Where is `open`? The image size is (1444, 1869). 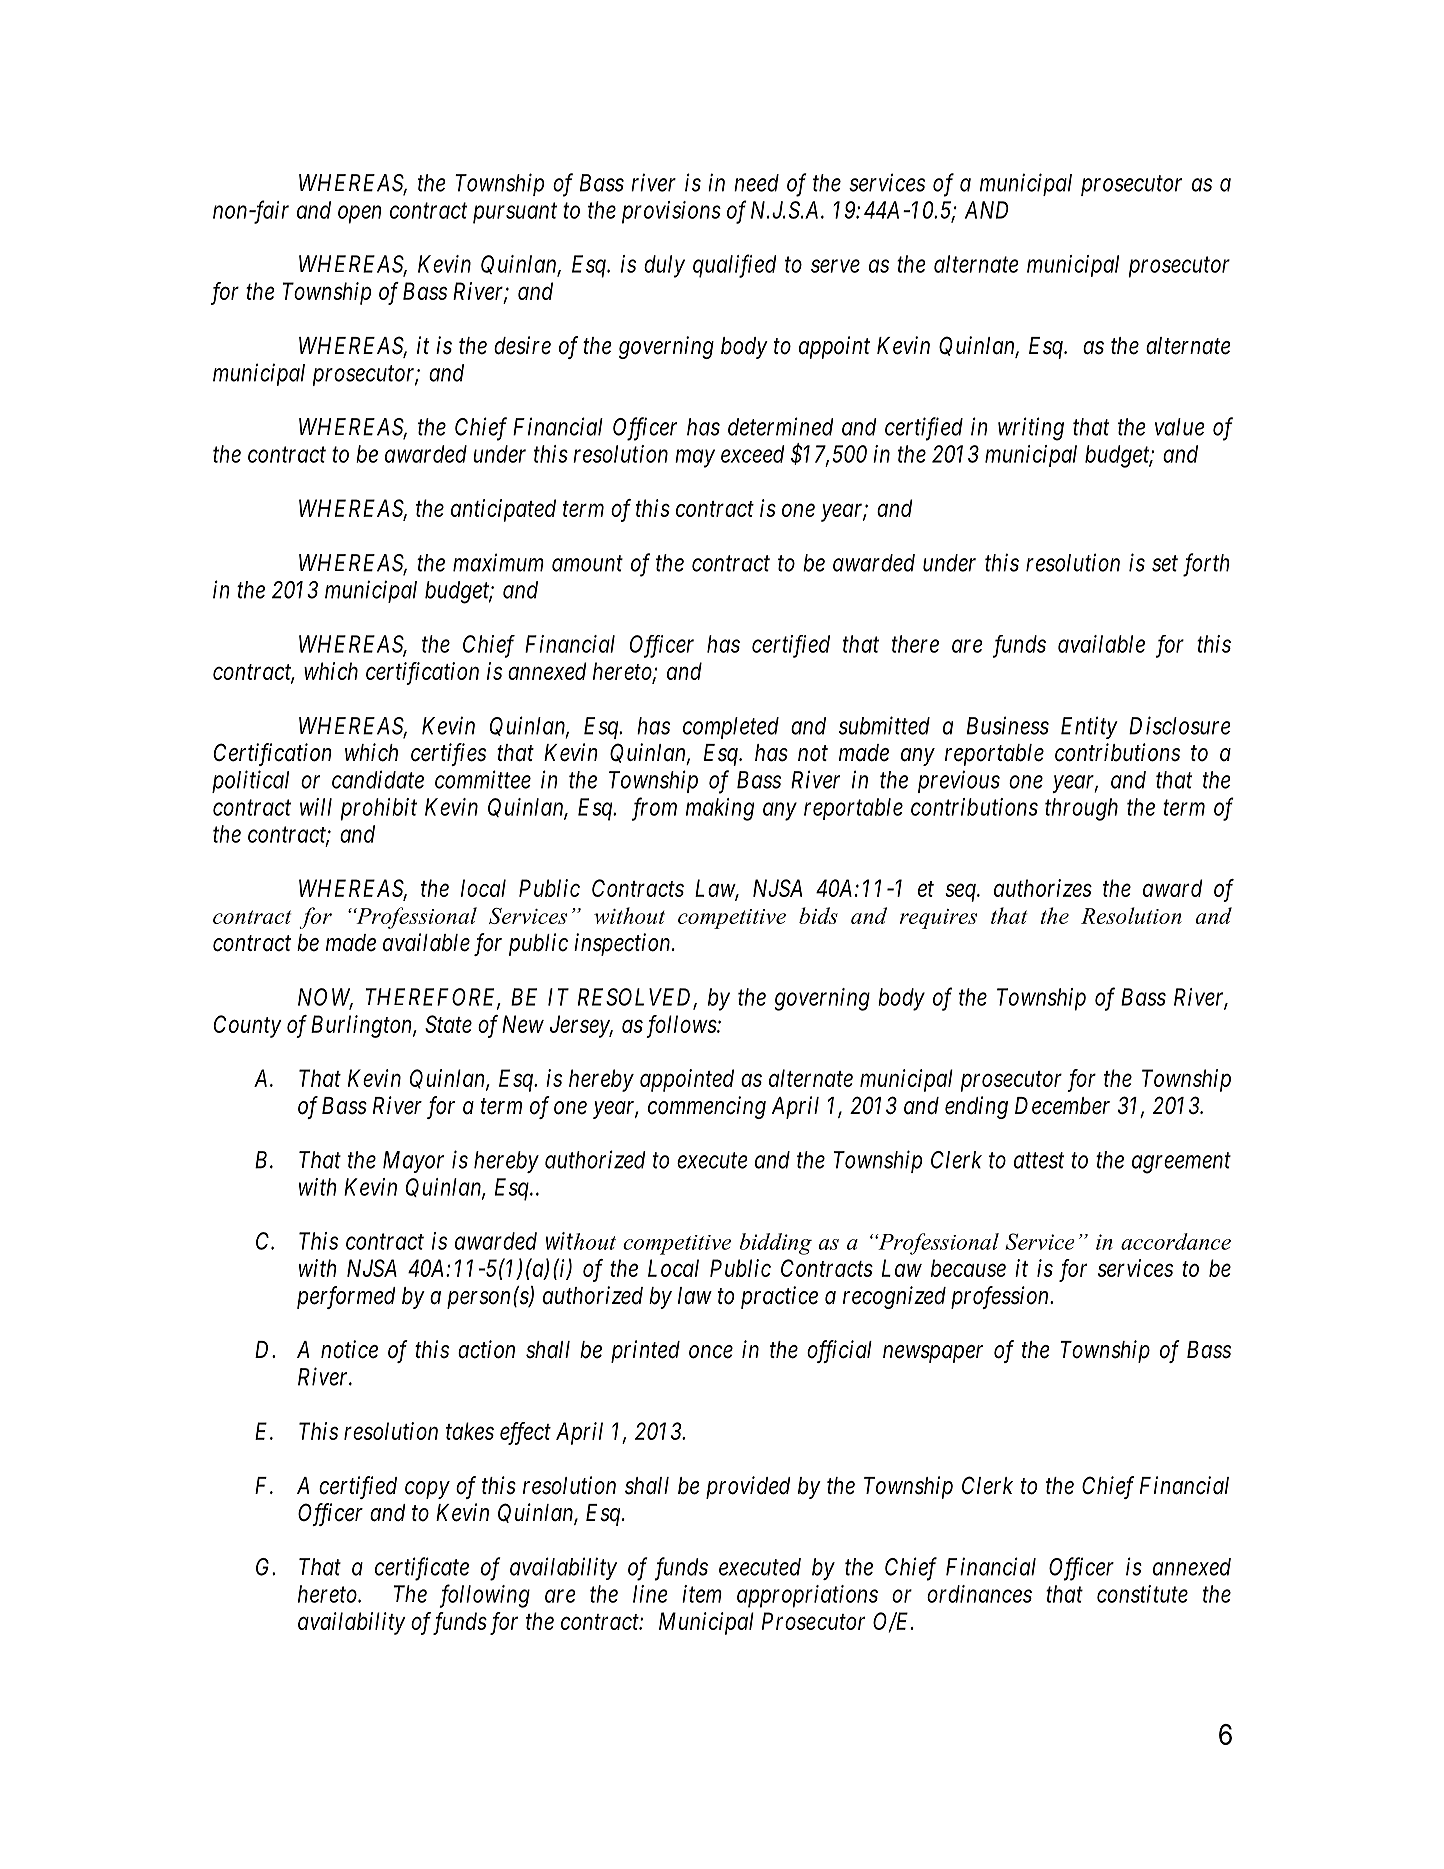
open is located at coordinates (360, 215).
